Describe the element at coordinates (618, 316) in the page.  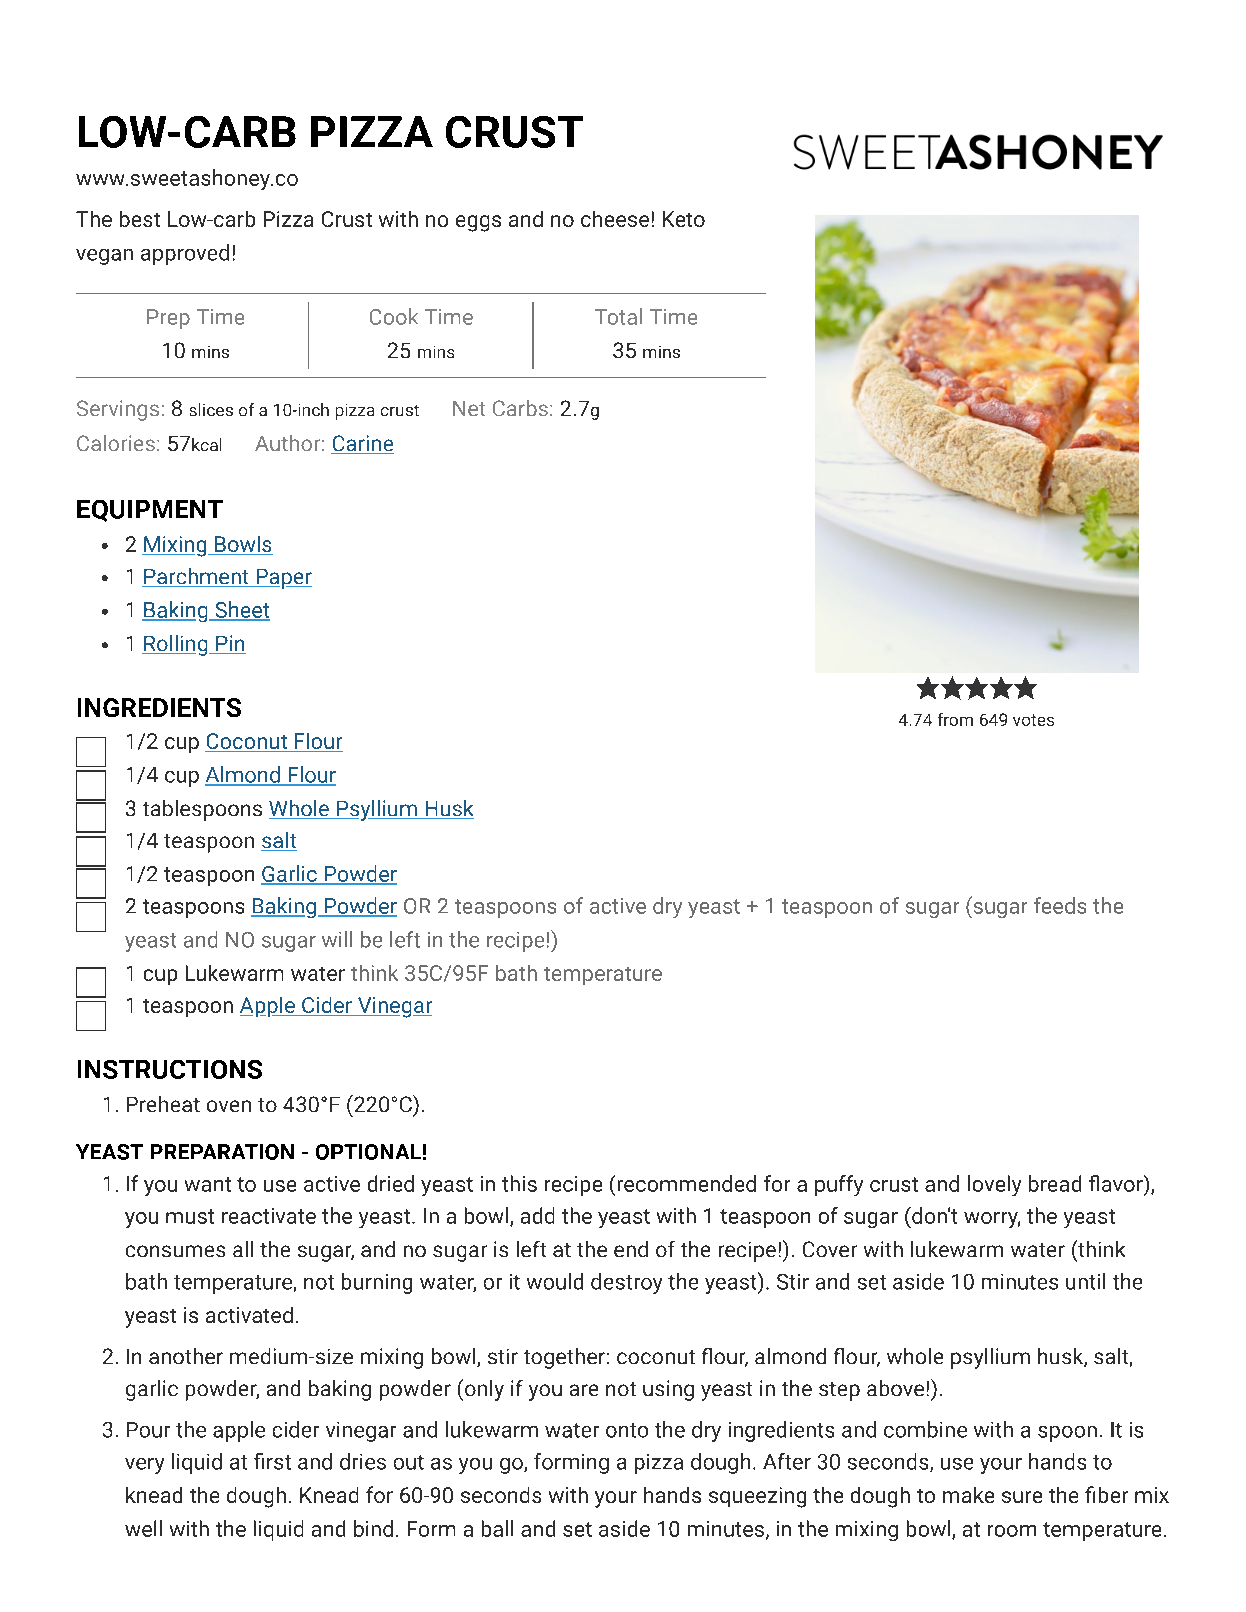
I see `Total` at that location.
